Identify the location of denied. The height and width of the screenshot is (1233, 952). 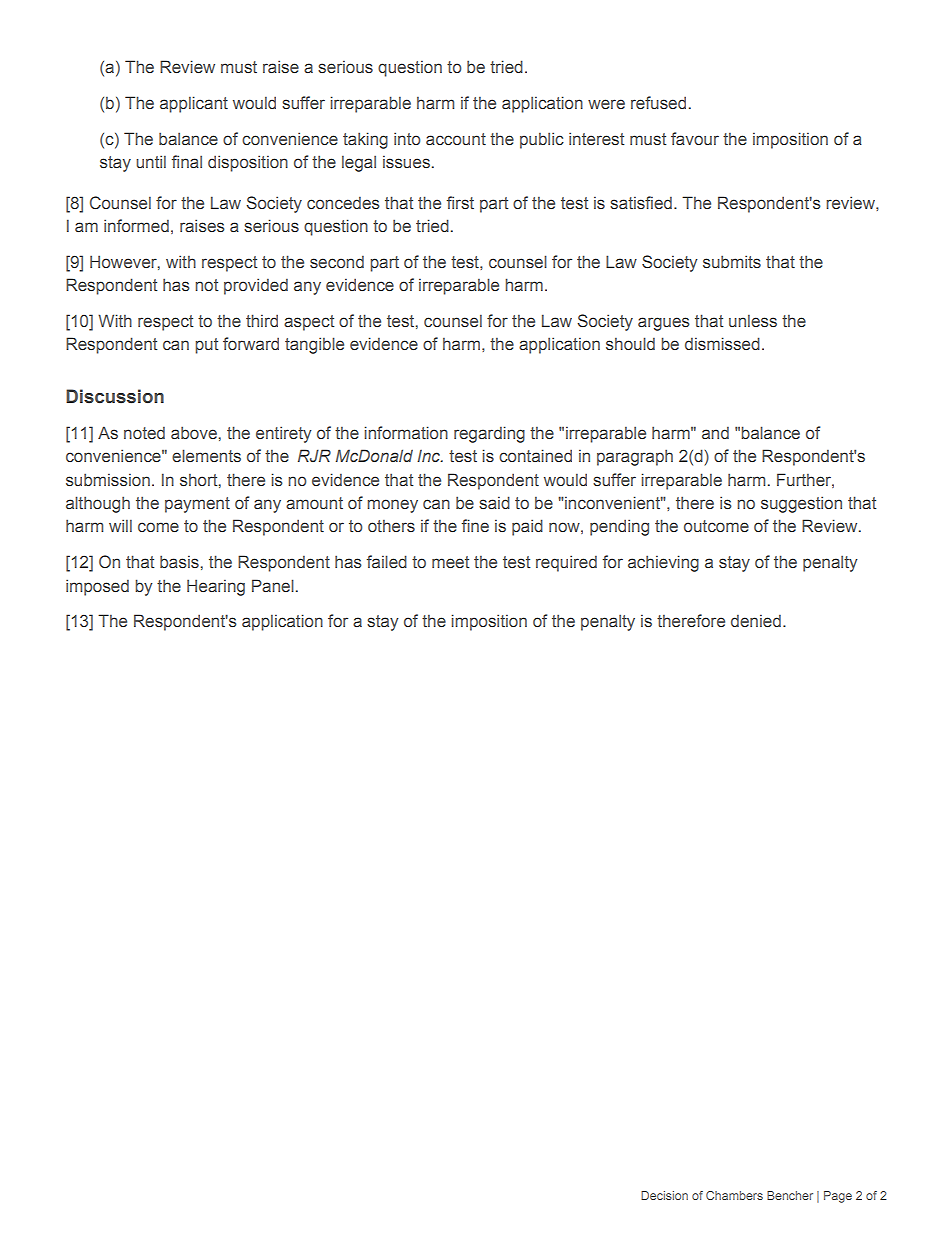
(756, 620).
